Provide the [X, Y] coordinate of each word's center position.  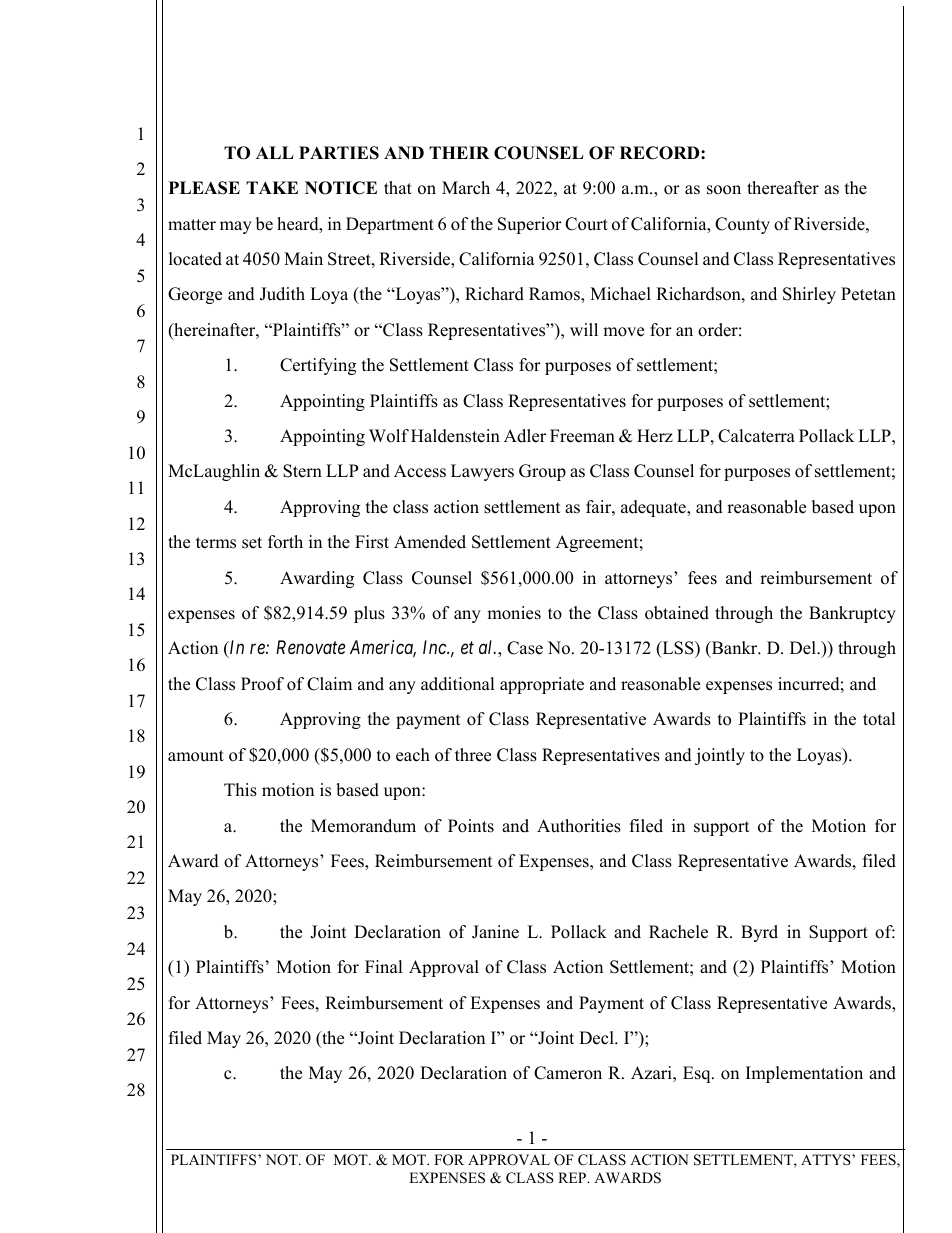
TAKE [272, 187]
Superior [530, 225]
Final [384, 966]
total [879, 719]
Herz [655, 436]
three [473, 755]
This [240, 790]
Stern [302, 471]
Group [542, 472]
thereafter [783, 188]
